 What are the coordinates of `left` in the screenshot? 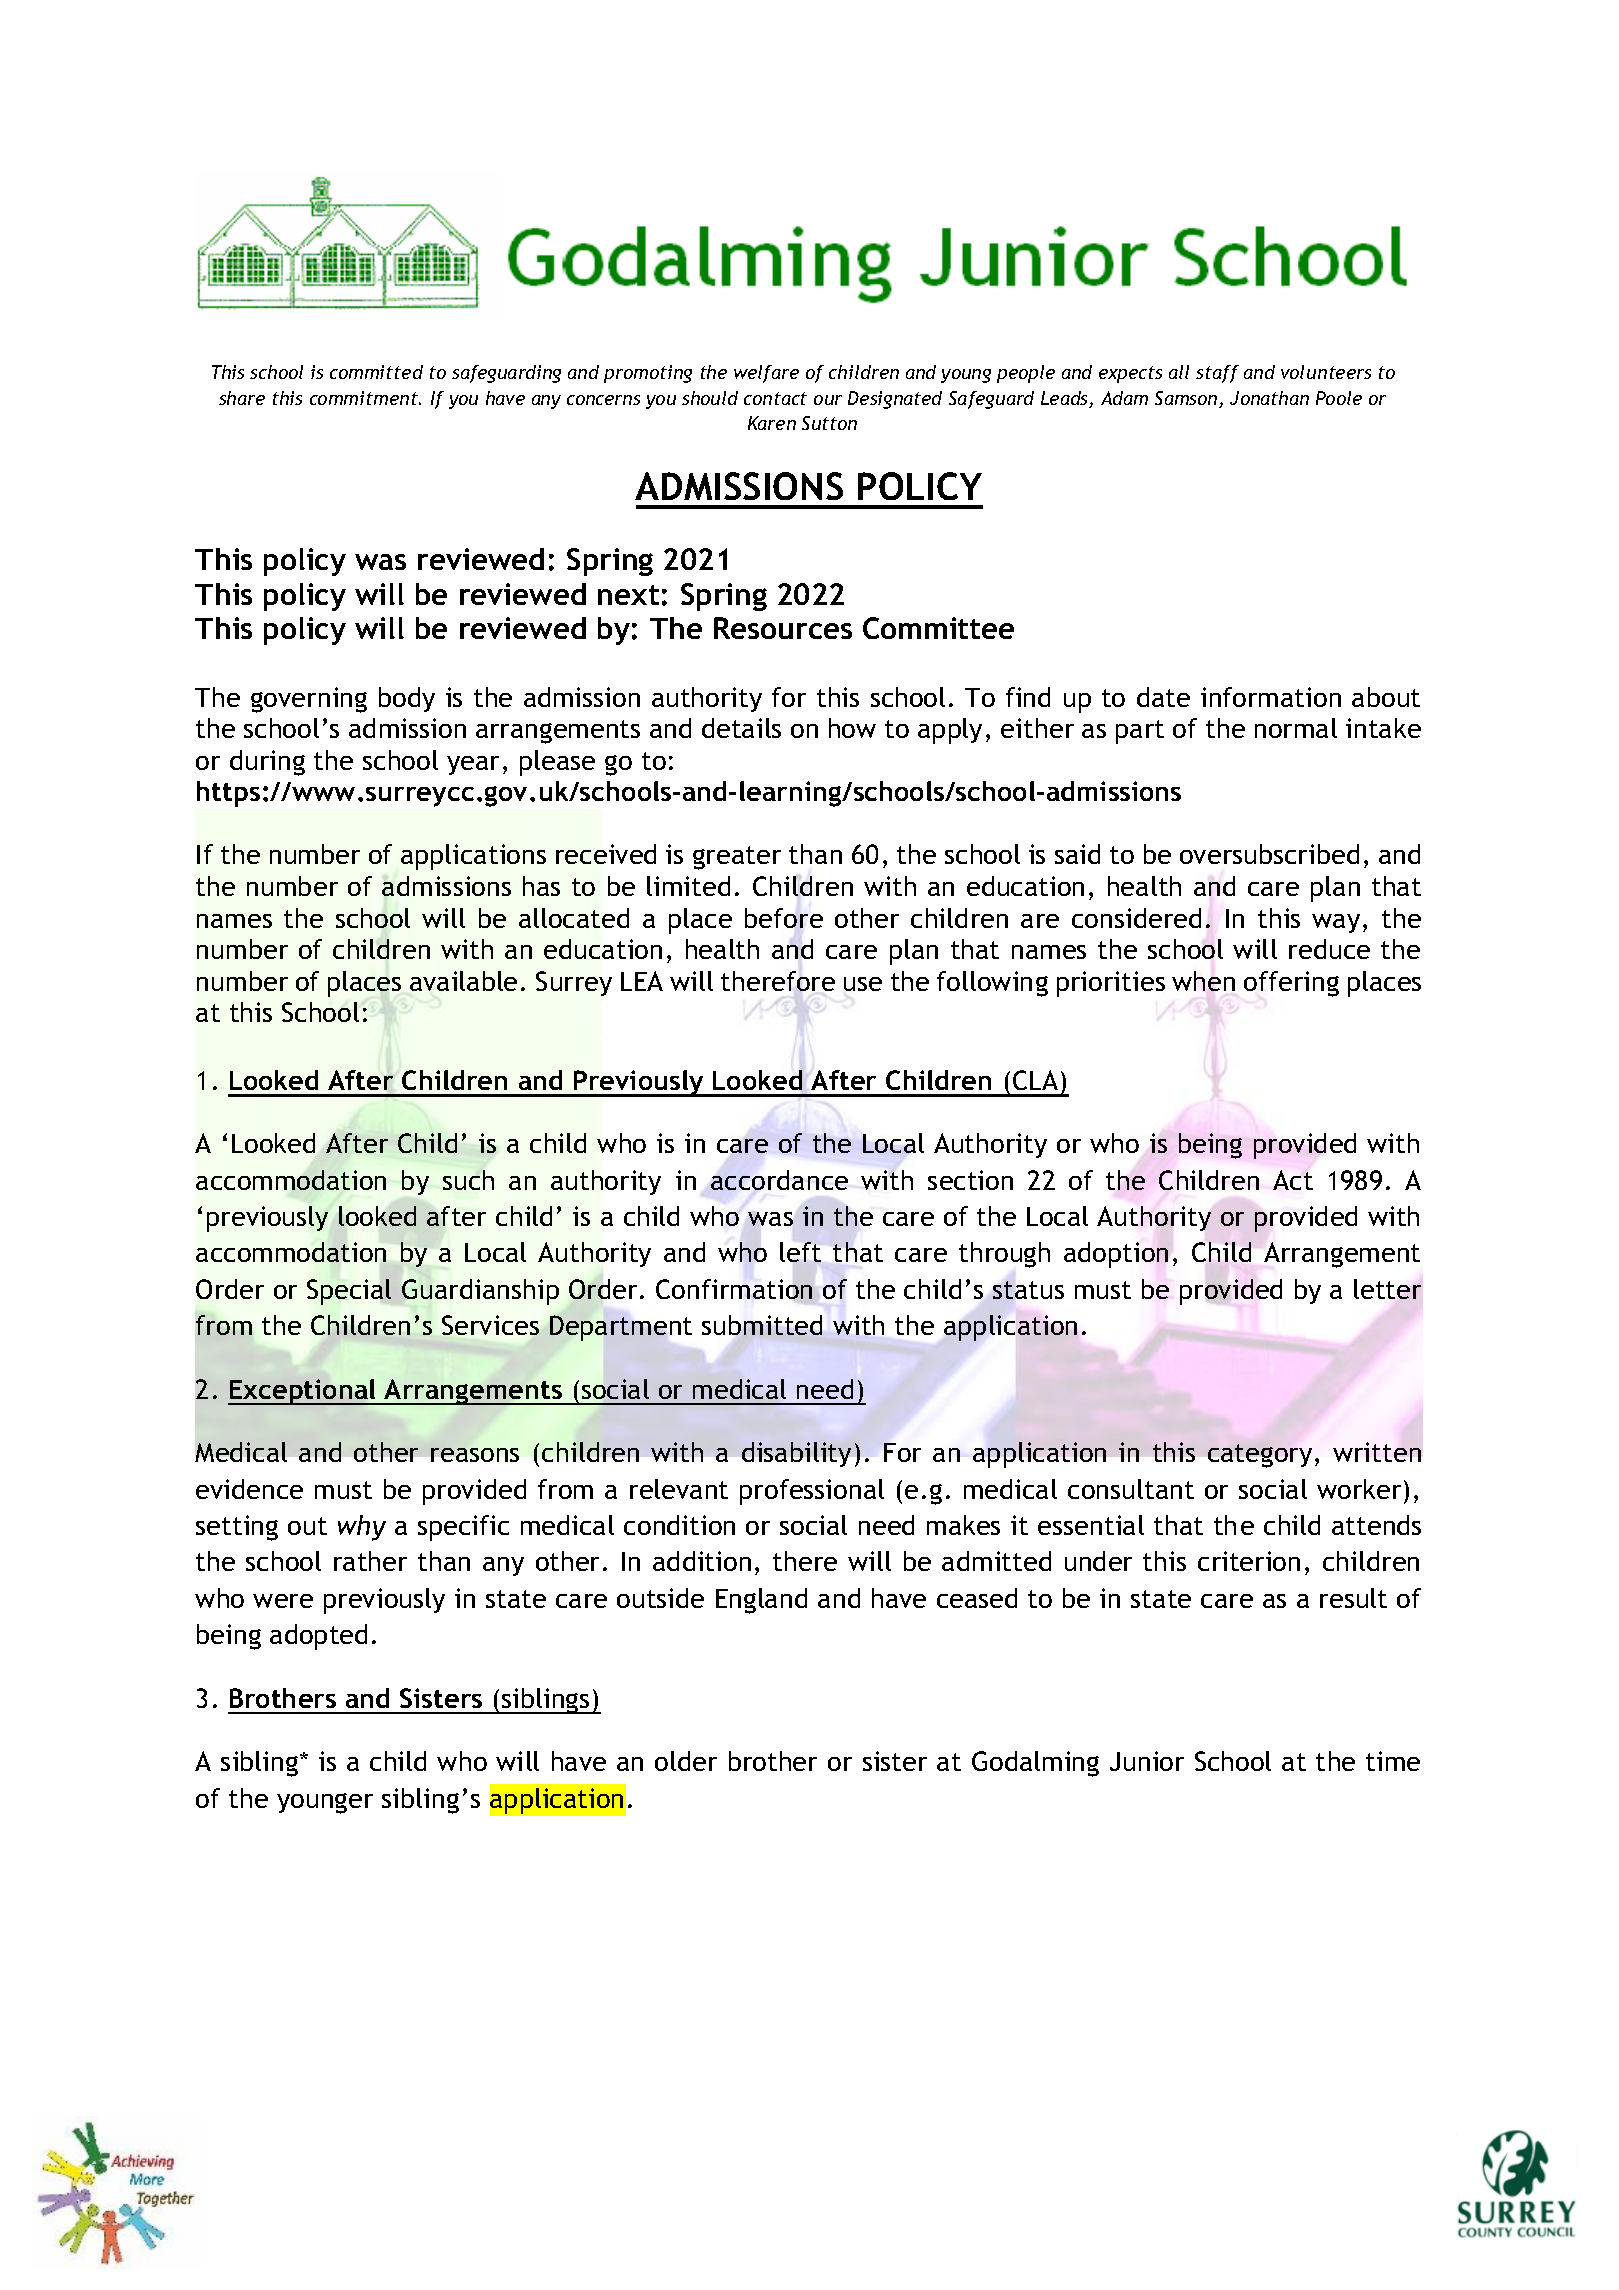 It's located at (800, 1252).
